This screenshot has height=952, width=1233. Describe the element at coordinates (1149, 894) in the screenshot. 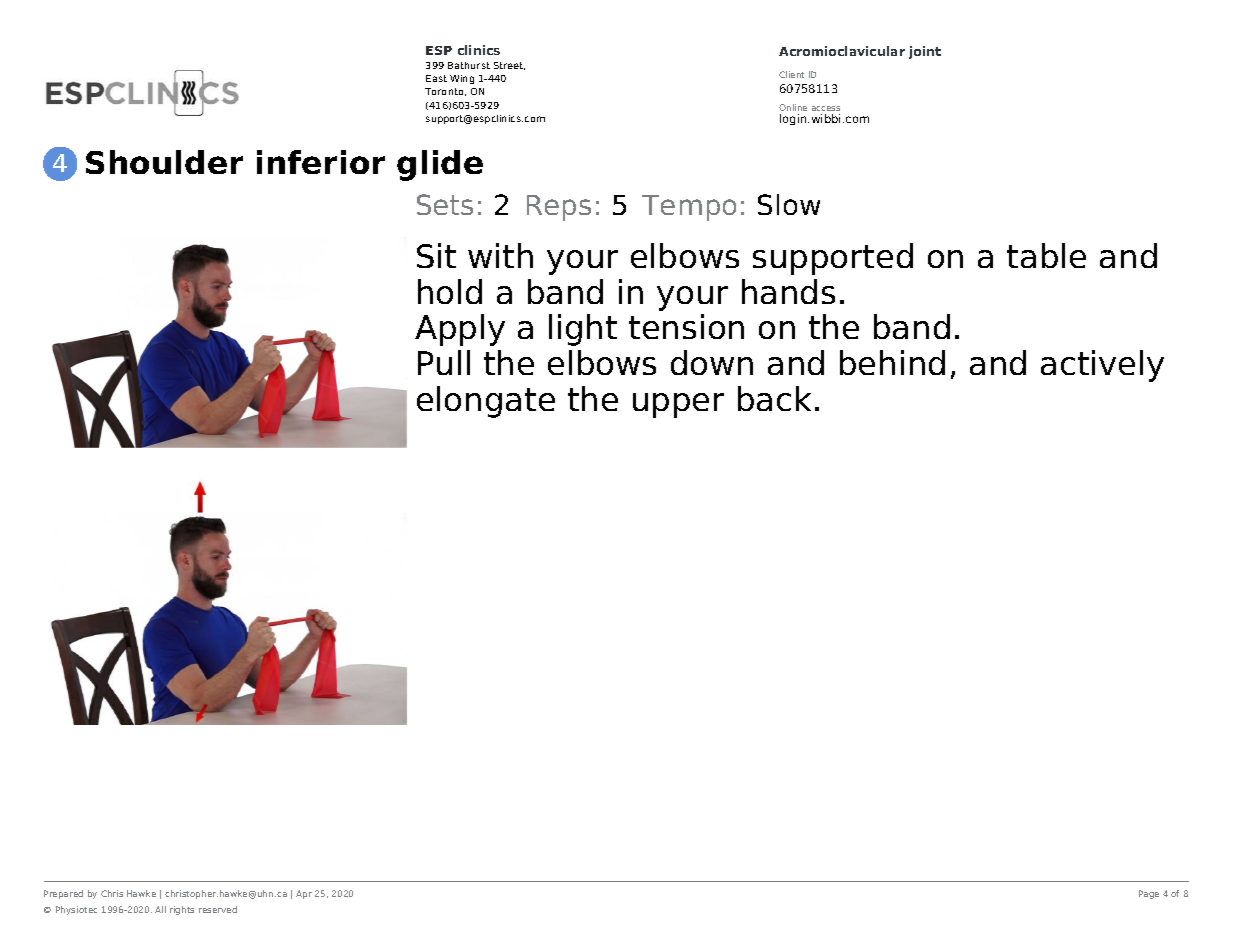

I see `Page` at that location.
